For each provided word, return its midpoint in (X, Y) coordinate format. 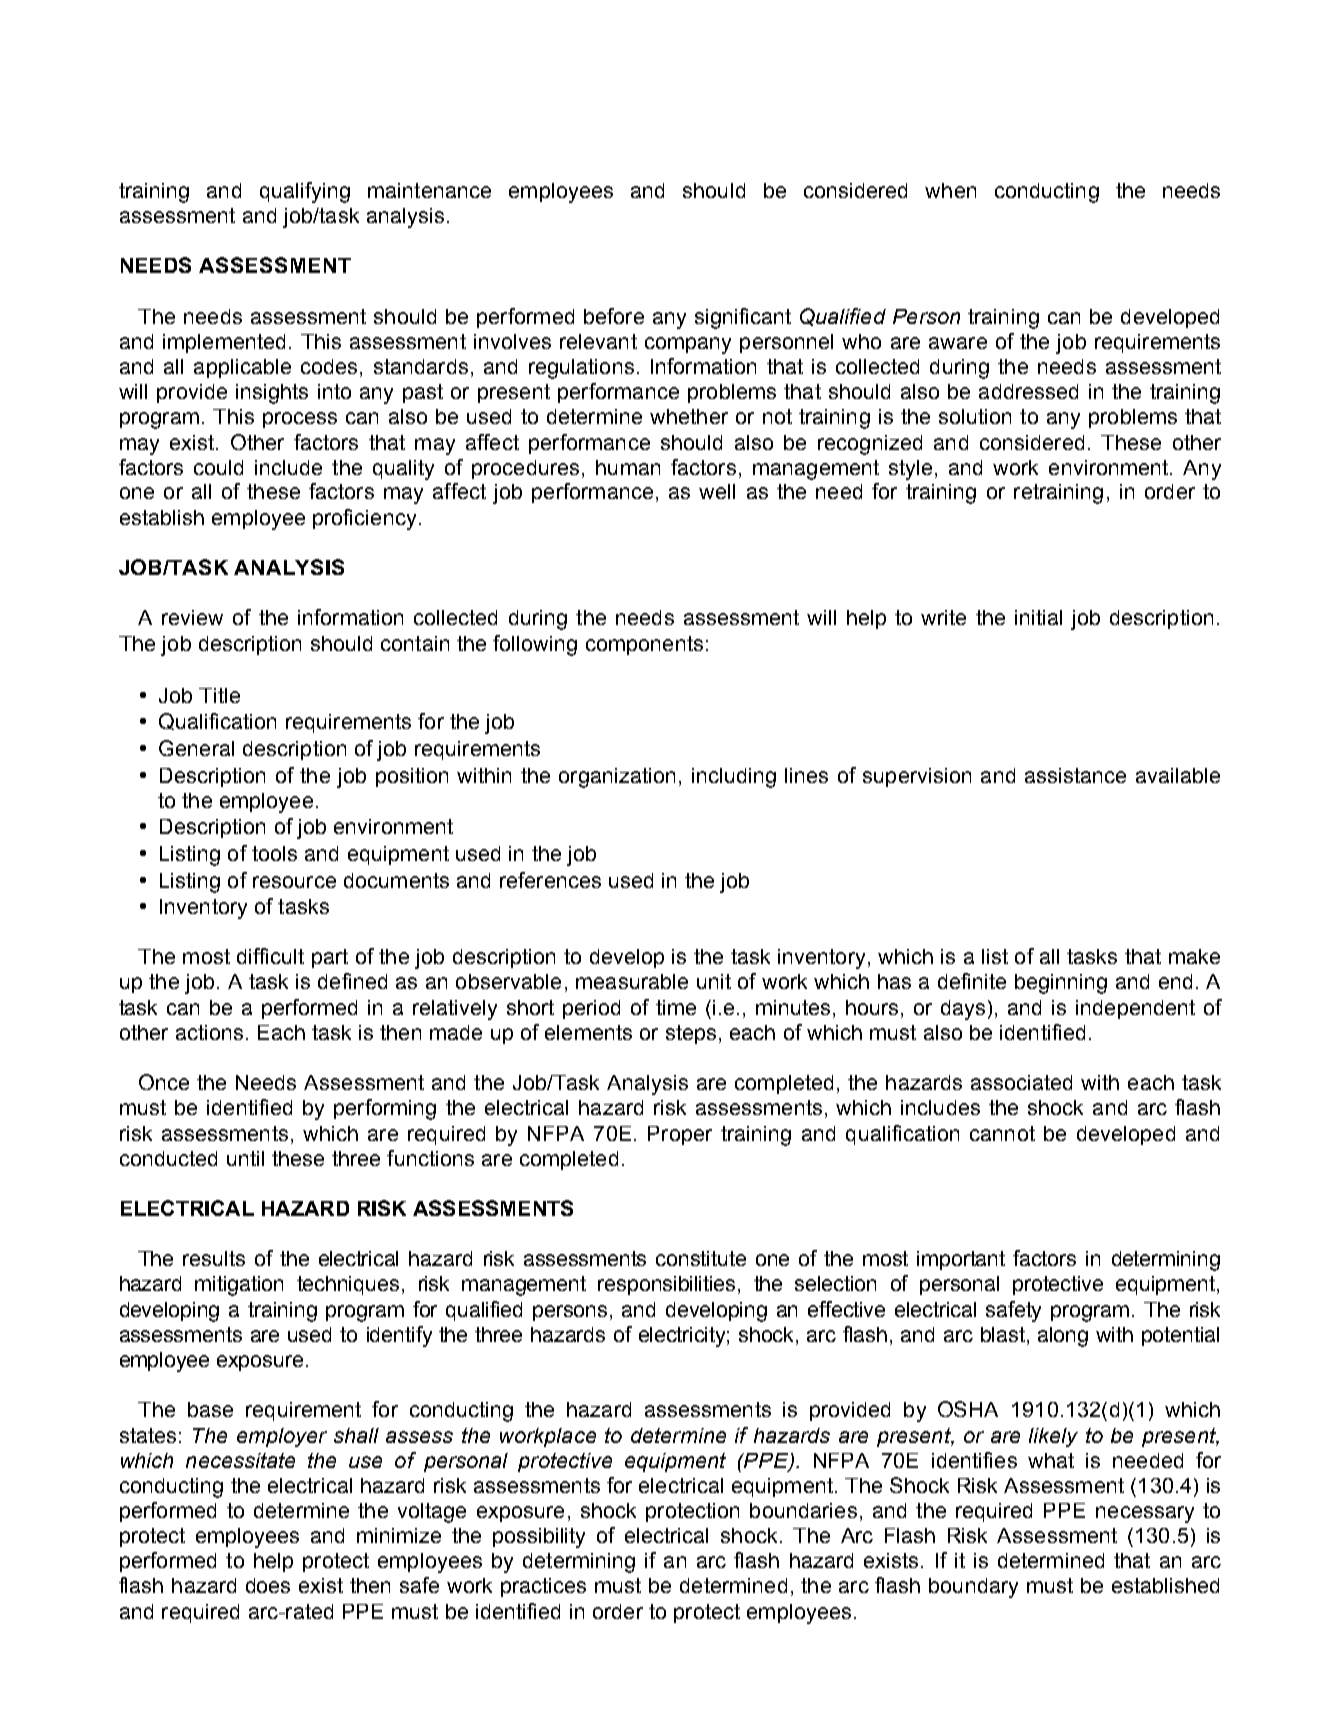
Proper (680, 1135)
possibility (539, 1538)
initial (1038, 617)
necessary (1145, 1514)
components (644, 645)
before (614, 316)
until (245, 1158)
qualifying (305, 192)
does (268, 1585)
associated (1021, 1082)
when (950, 190)
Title (219, 695)
